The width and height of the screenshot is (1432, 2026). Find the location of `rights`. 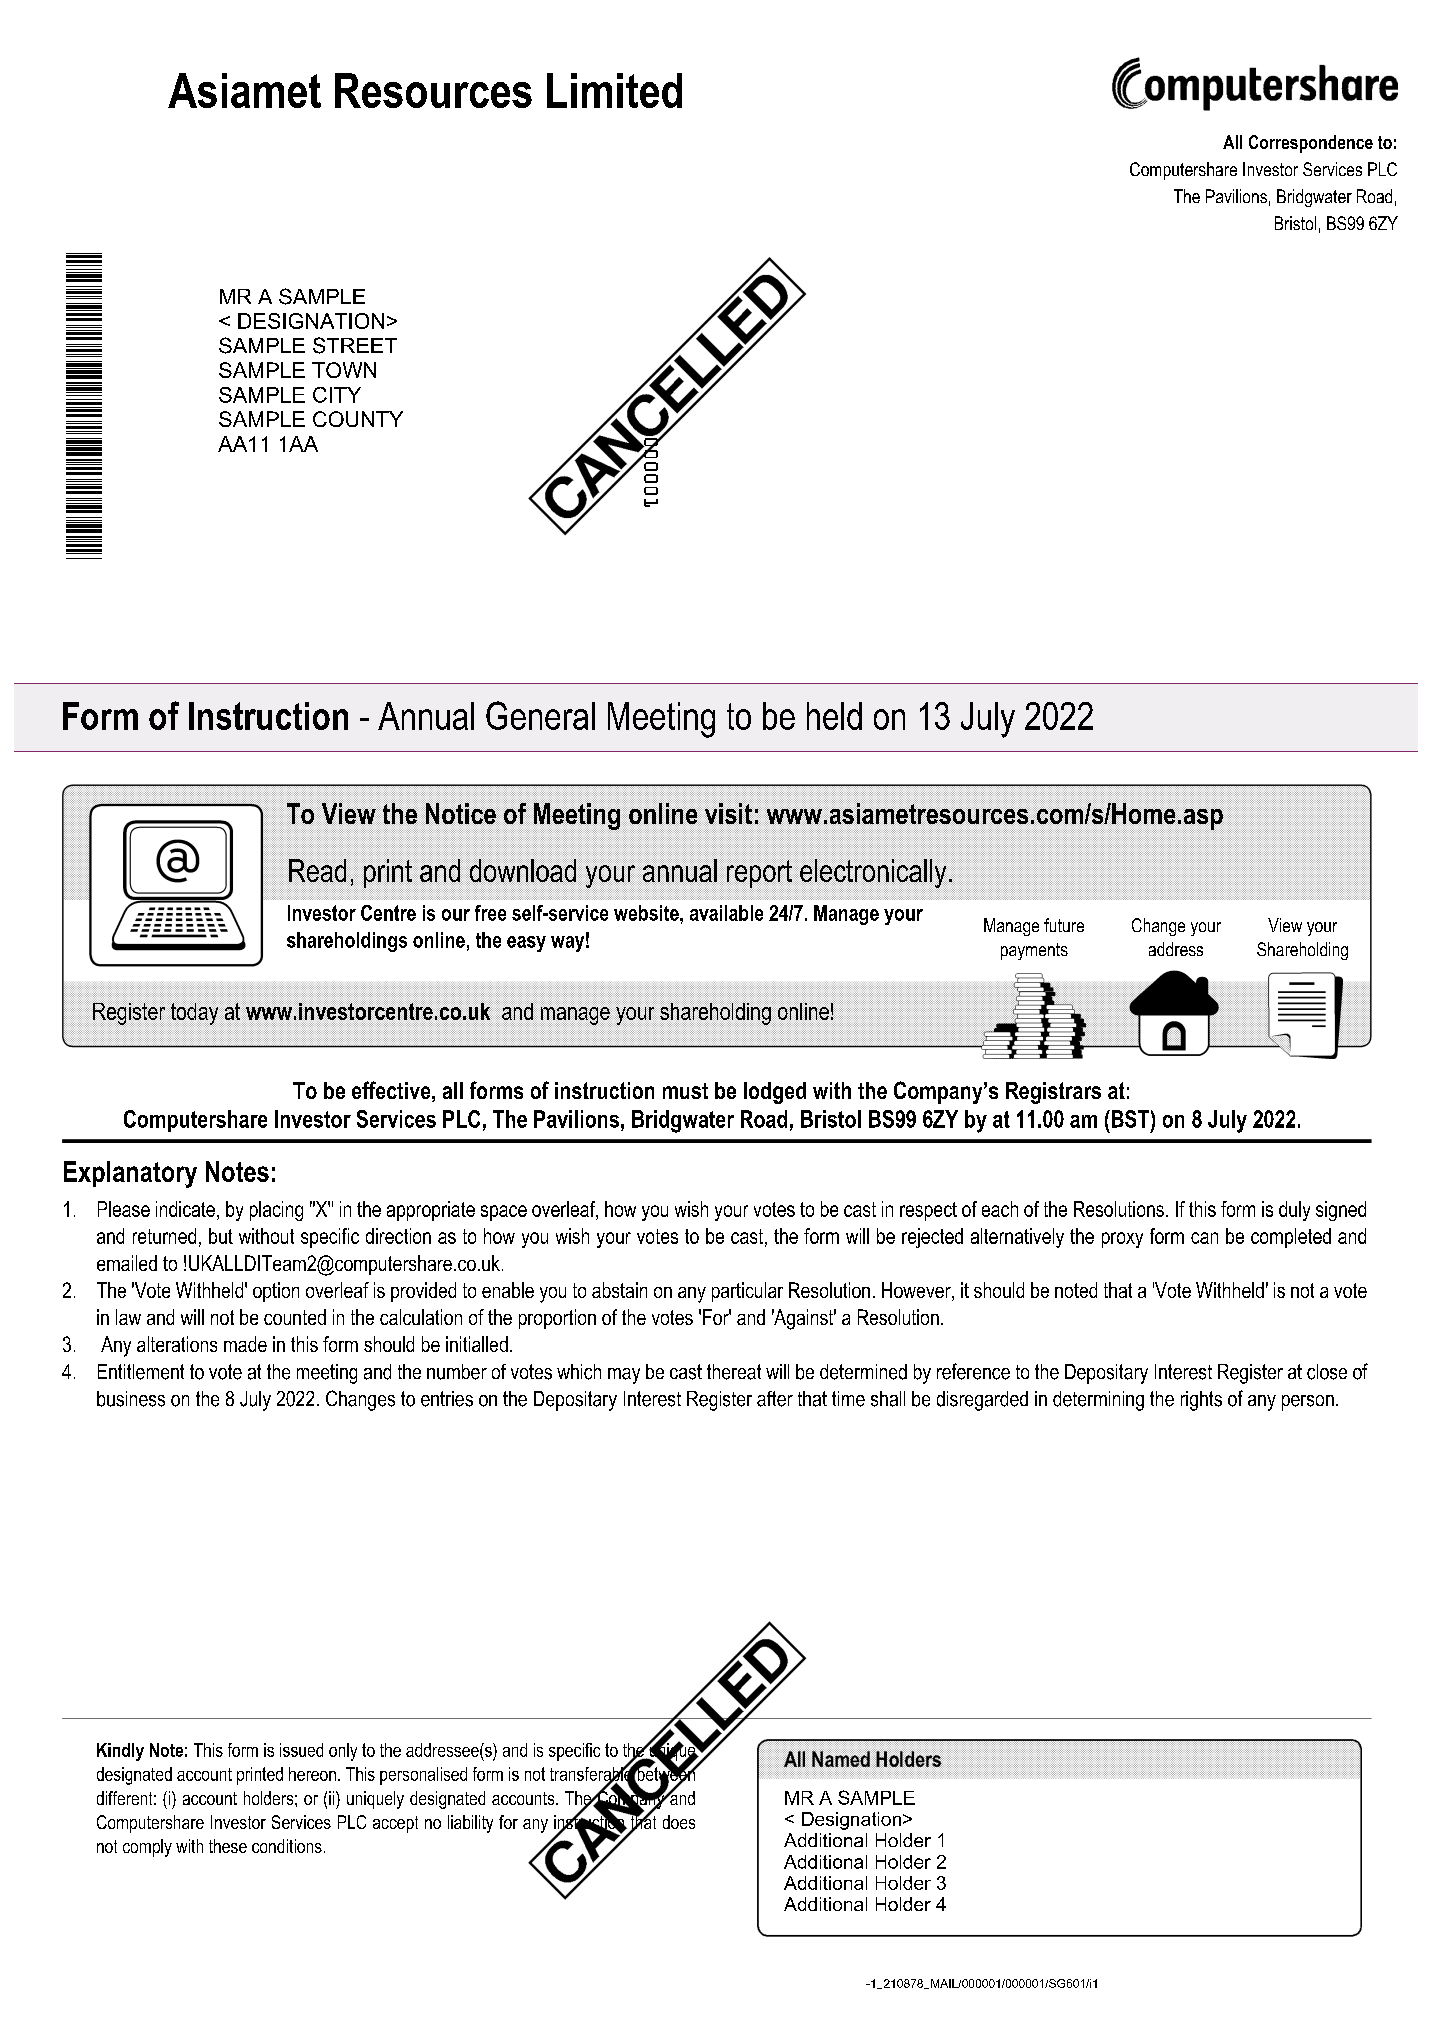

rights is located at coordinates (1201, 1401).
